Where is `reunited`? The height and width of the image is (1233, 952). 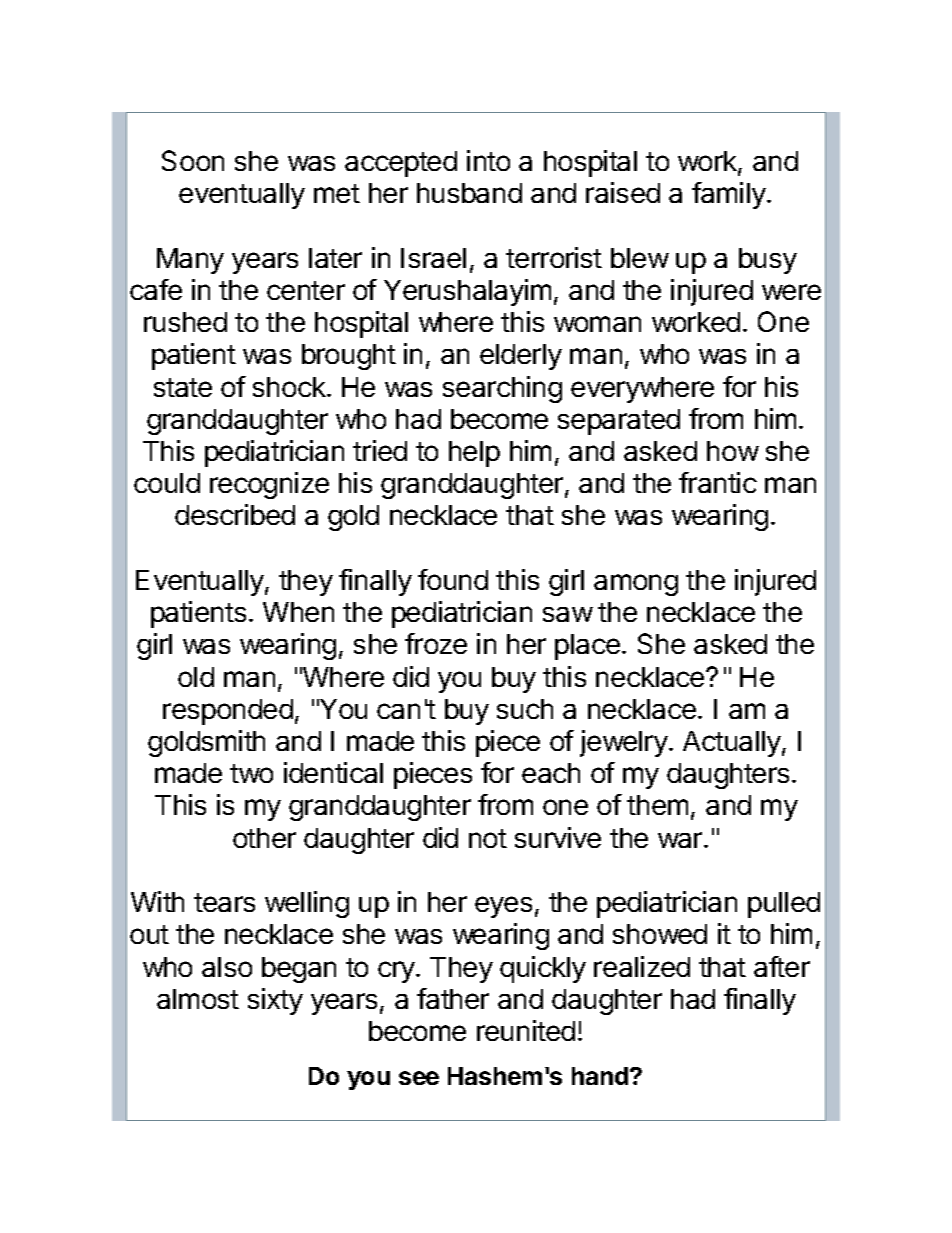 reunited is located at coordinates (526, 1030).
